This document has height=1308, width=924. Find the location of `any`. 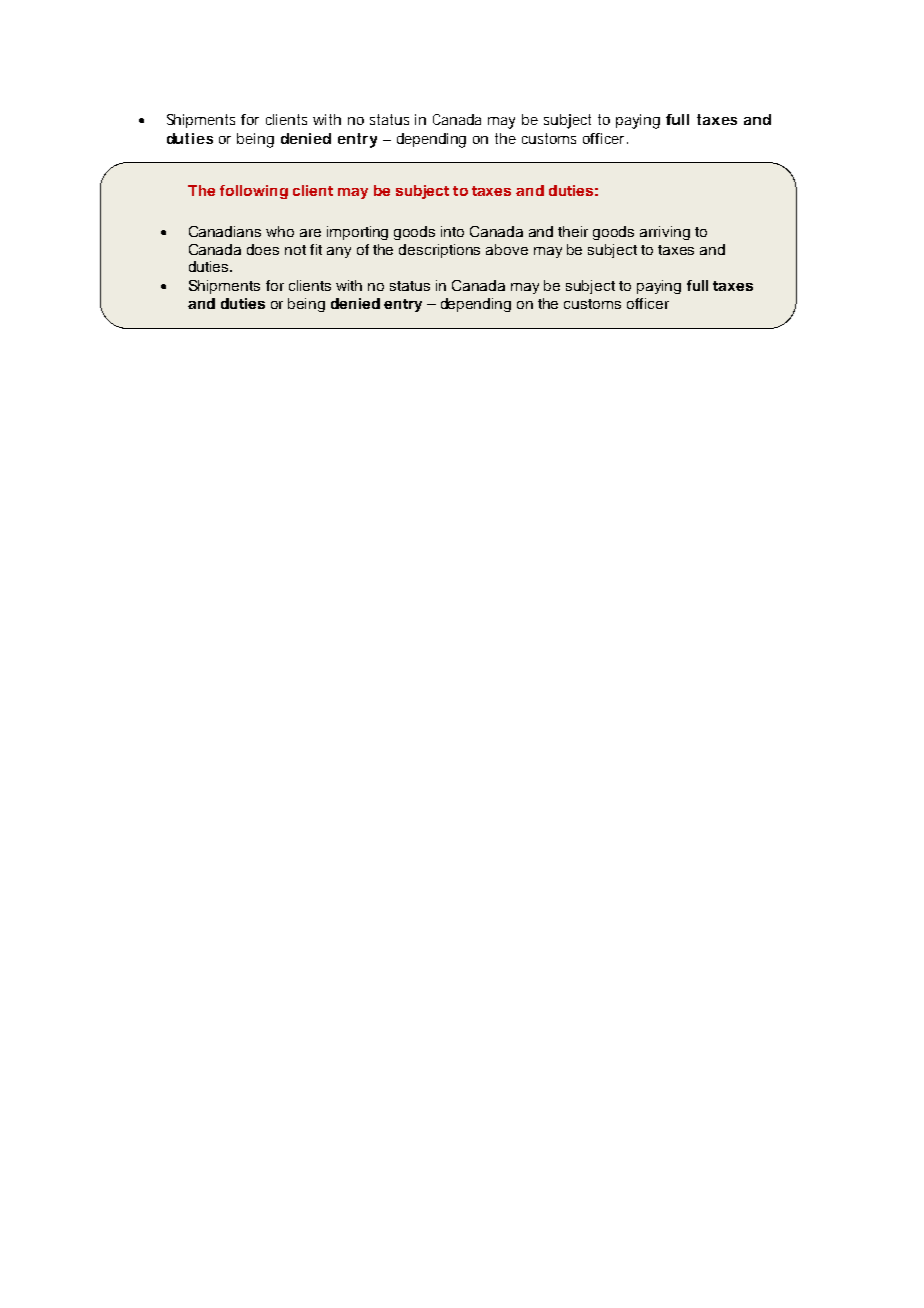

any is located at coordinates (339, 252).
